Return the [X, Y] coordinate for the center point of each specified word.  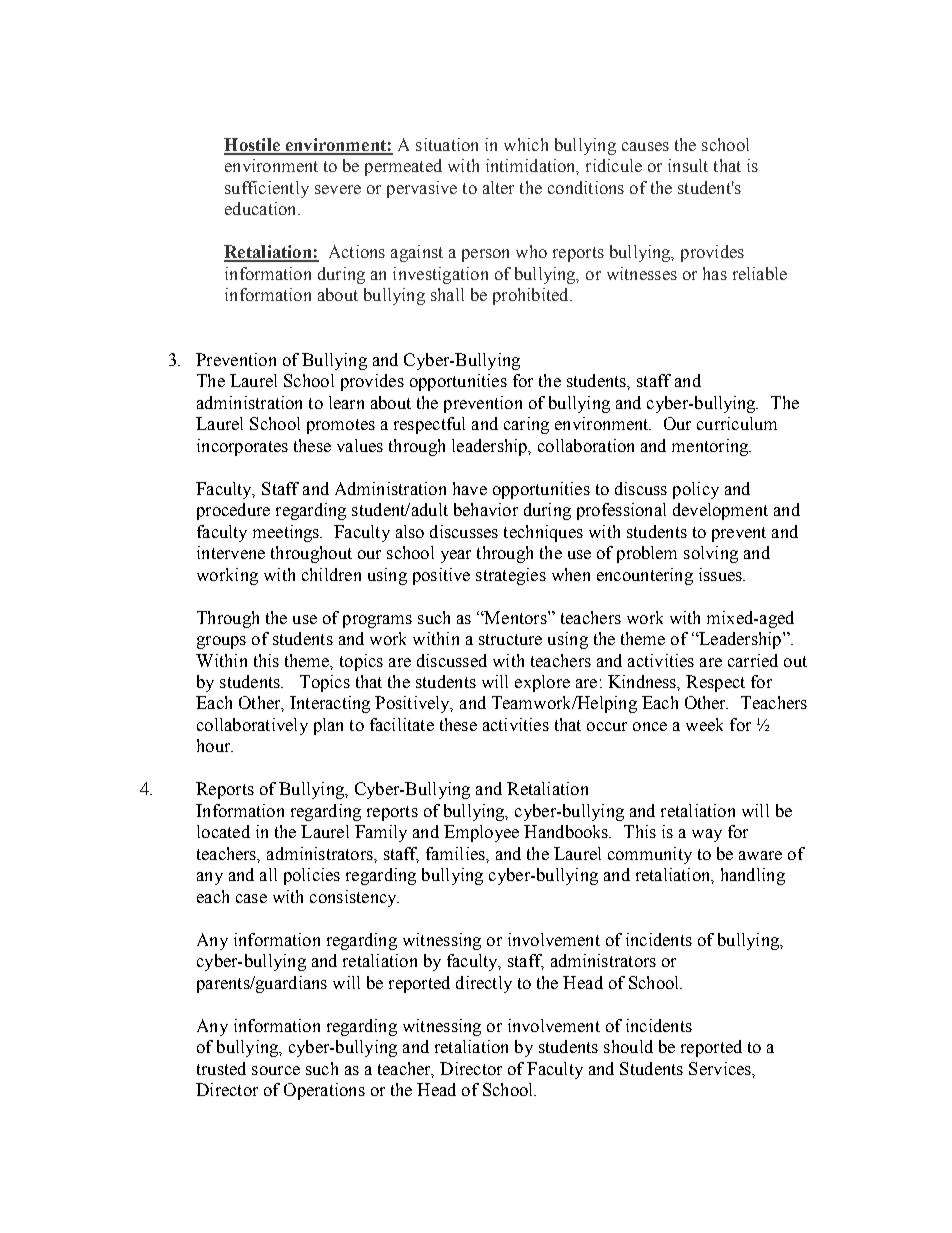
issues [721, 574]
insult [688, 165]
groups [221, 642]
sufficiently [267, 189]
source [276, 1070]
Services [721, 1068]
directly [484, 984]
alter [498, 187]
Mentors [516, 617]
